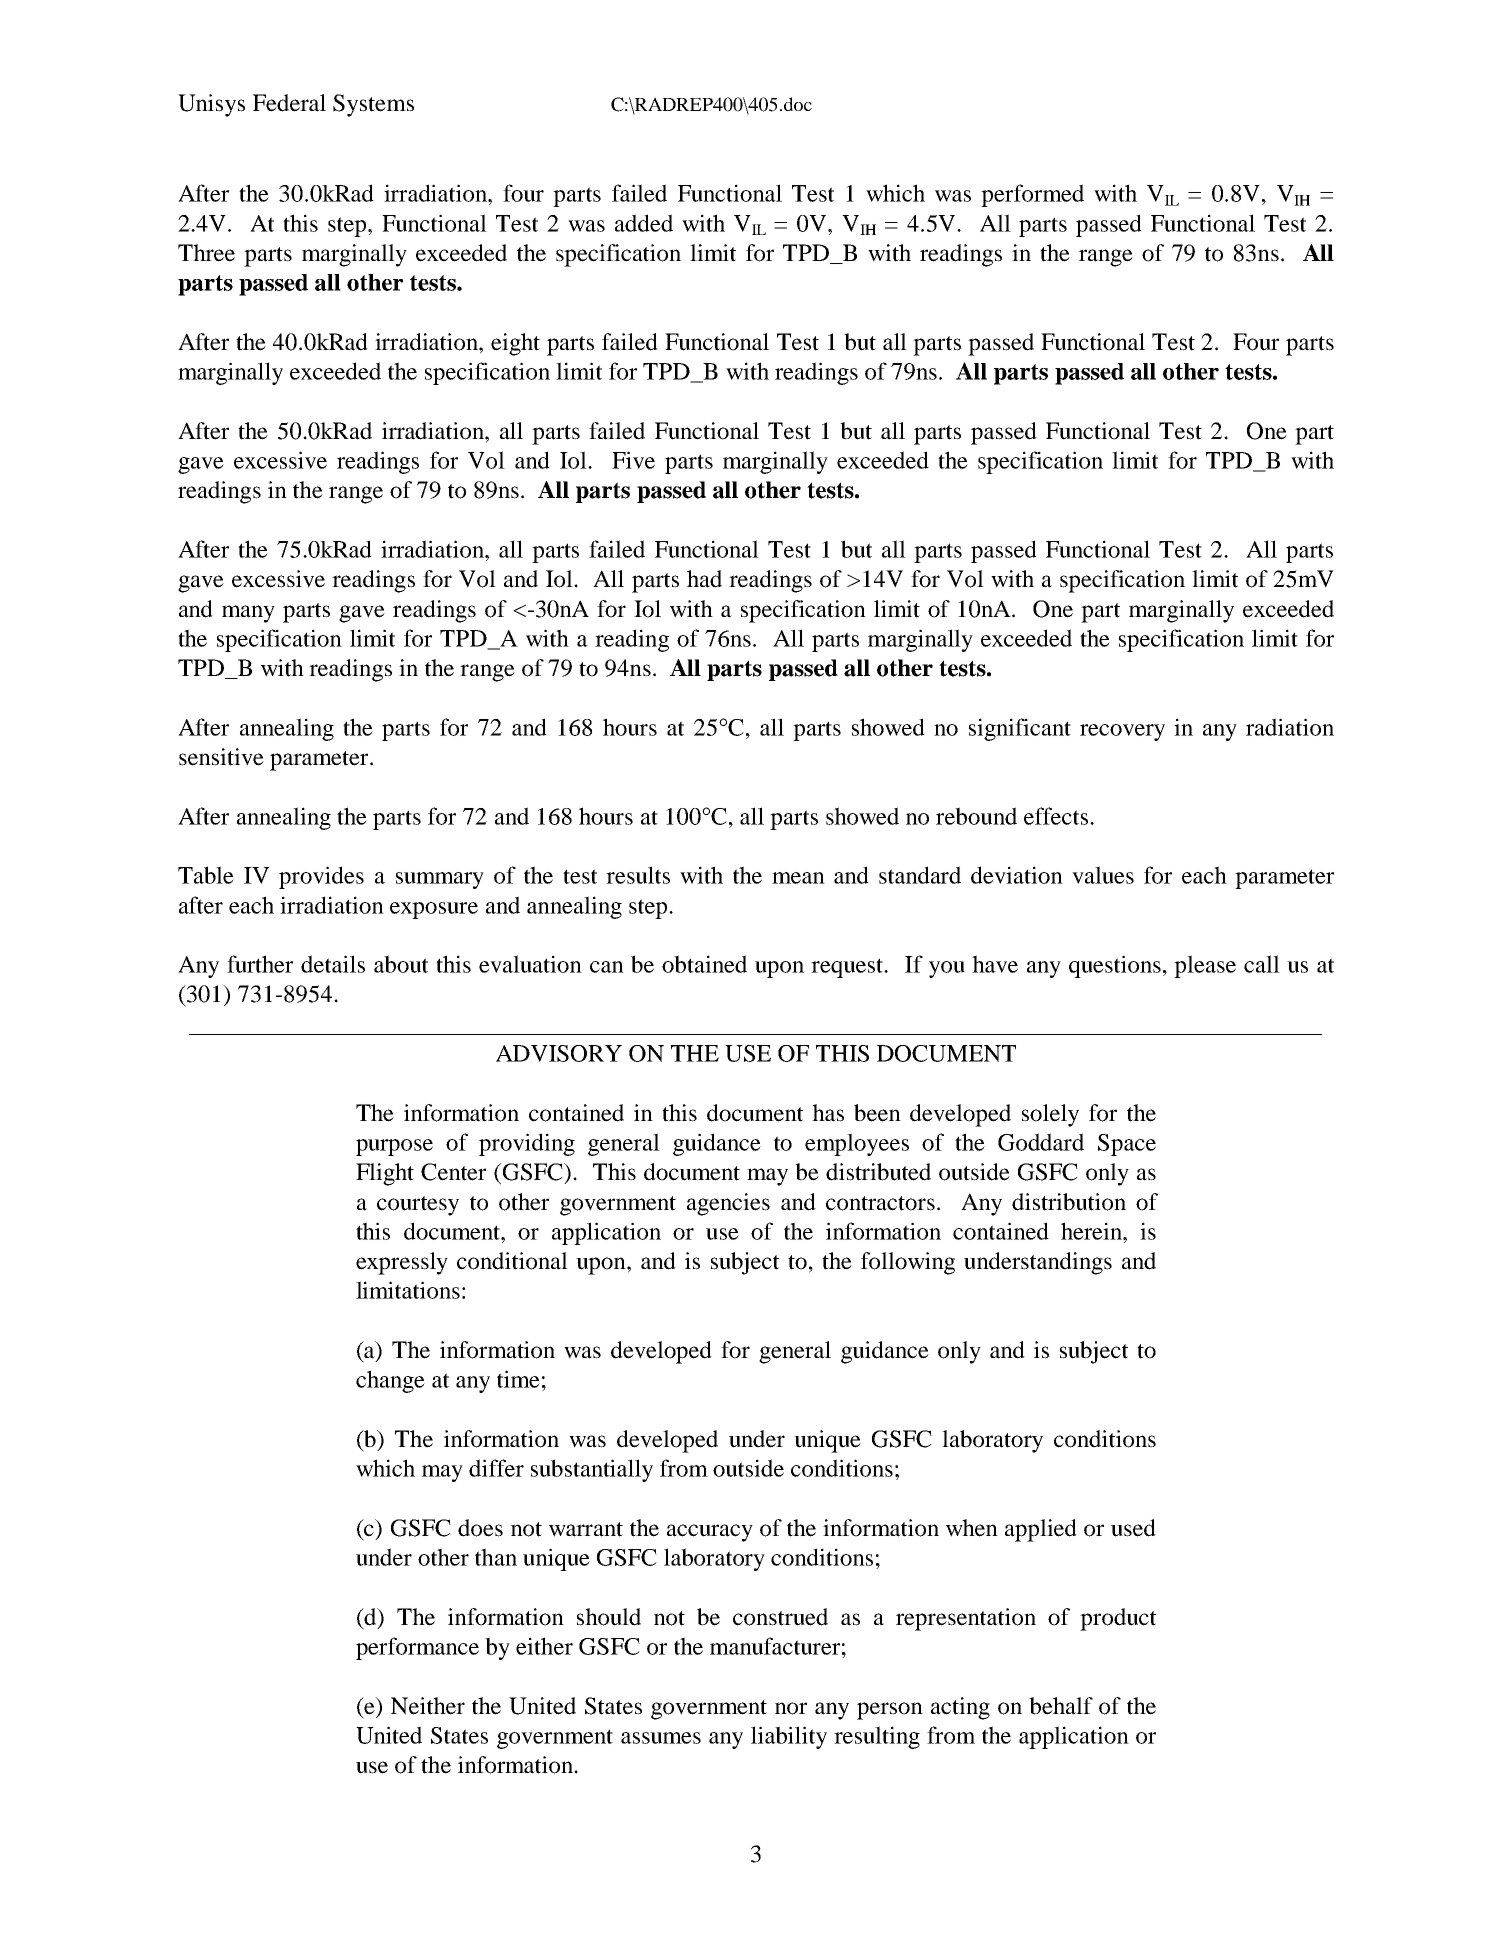  What do you see at coordinates (417, 1648) in the page?
I see `performance` at bounding box center [417, 1648].
